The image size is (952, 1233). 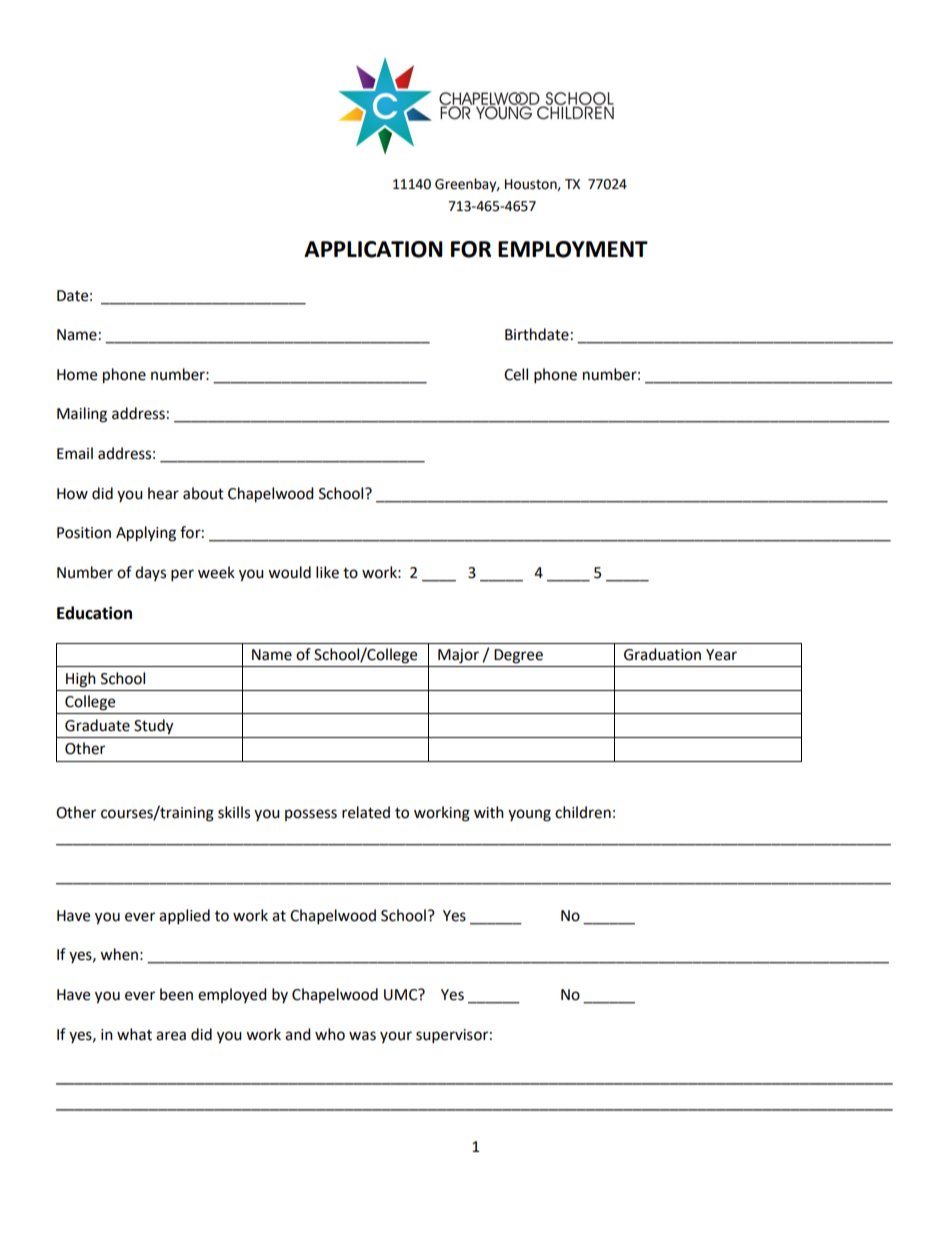 What do you see at coordinates (662, 654) in the screenshot?
I see `Graduation` at bounding box center [662, 654].
